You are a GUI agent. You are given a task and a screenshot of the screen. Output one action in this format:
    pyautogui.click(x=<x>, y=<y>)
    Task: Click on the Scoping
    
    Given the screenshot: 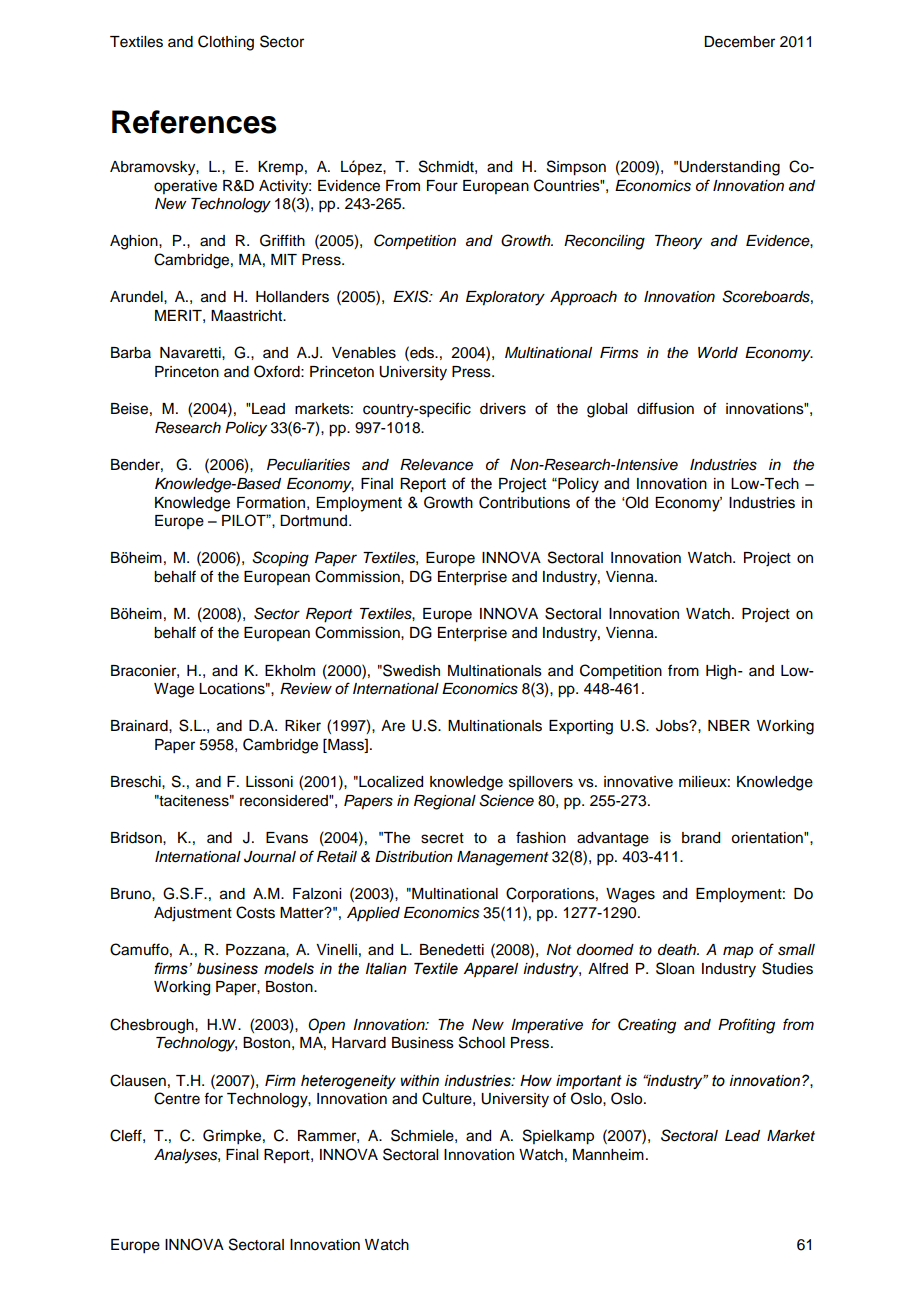 What is the action you would take?
    pyautogui.click(x=280, y=559)
